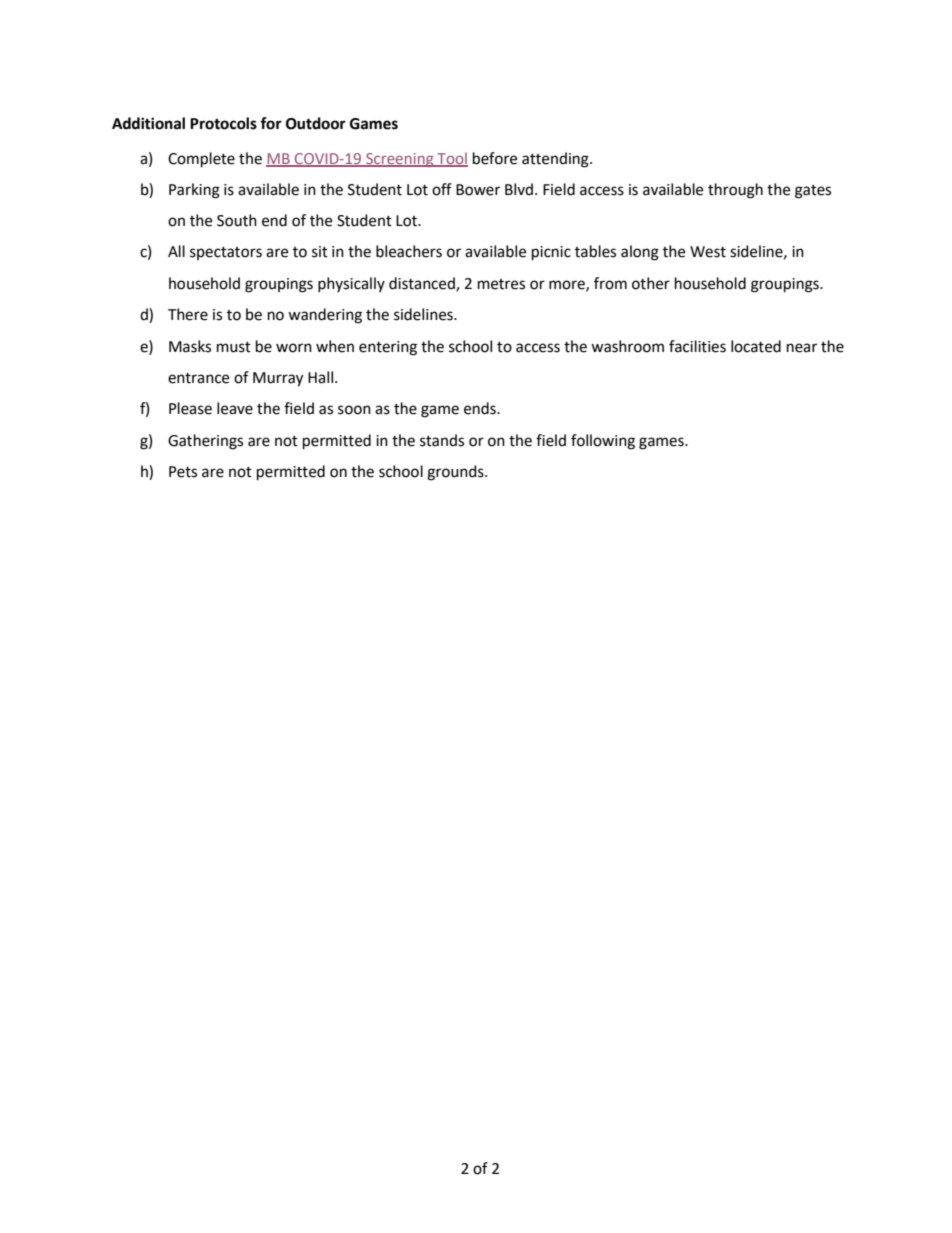 Image resolution: width=952 pixels, height=1233 pixels. I want to click on entrance, so click(198, 378).
